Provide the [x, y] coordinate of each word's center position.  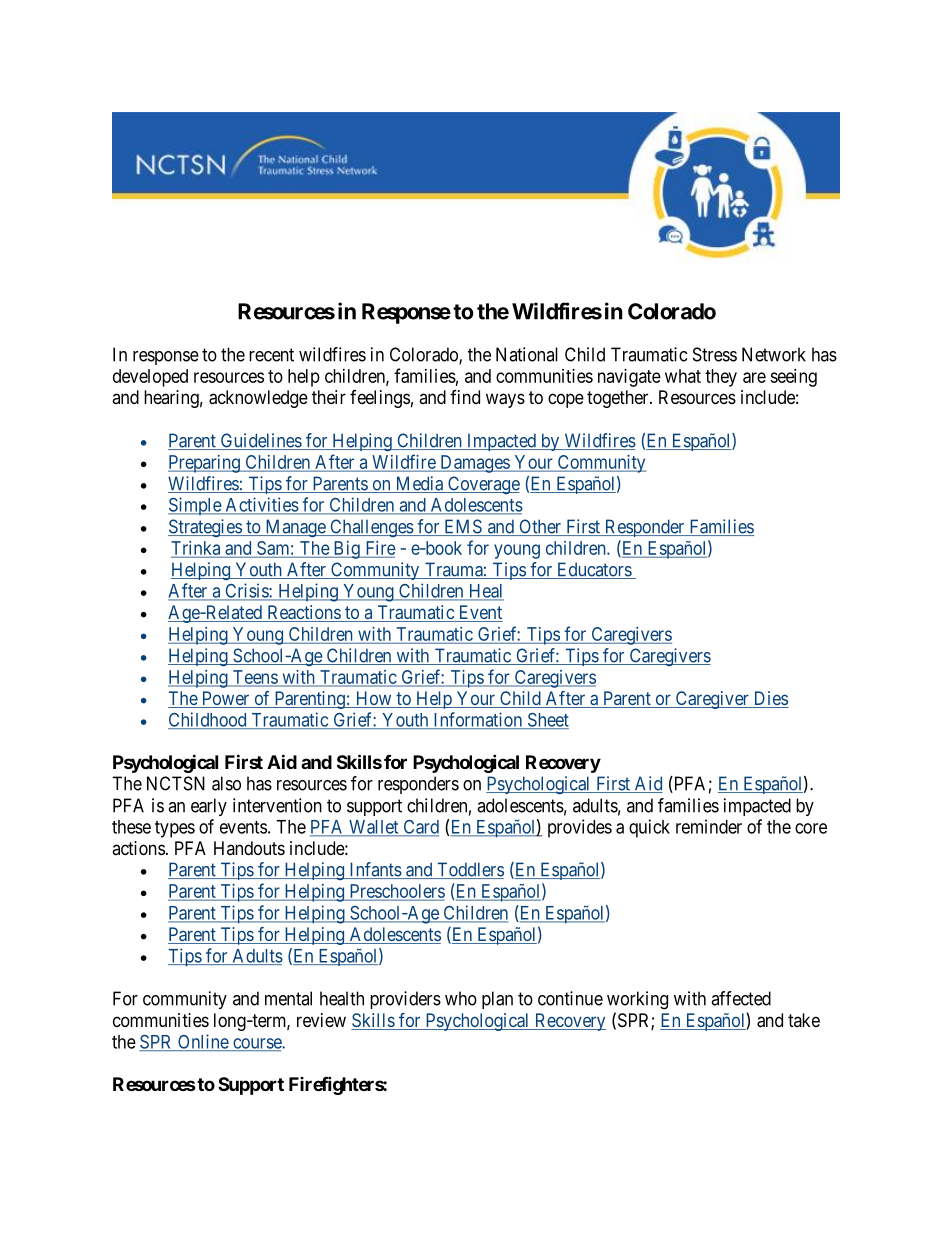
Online [203, 1042]
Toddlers [469, 870]
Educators [594, 570]
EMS [463, 527]
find [465, 397]
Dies [770, 699]
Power [225, 699]
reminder [709, 826]
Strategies [205, 528]
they [721, 378]
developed [150, 378]
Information [477, 720]
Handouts [249, 848]
